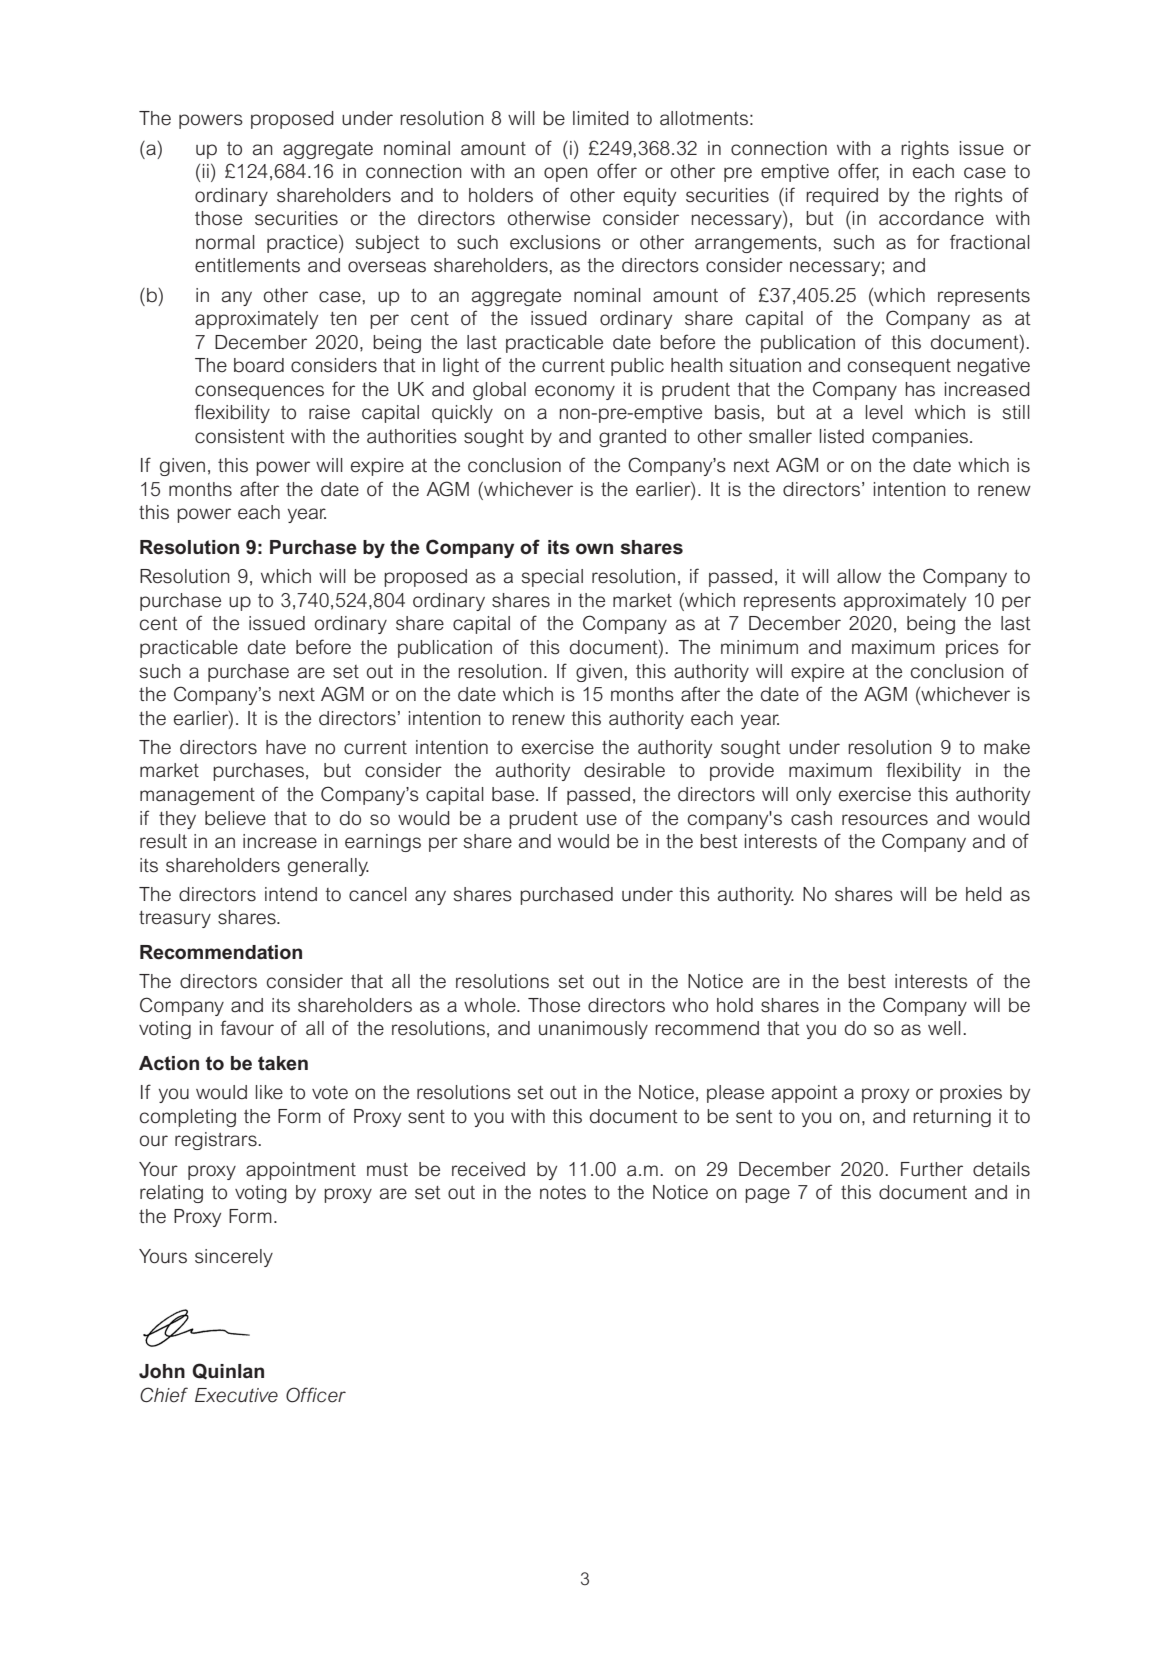 The width and height of the page is (1170, 1654). What do you see at coordinates (240, 436) in the page?
I see `consistent` at bounding box center [240, 436].
